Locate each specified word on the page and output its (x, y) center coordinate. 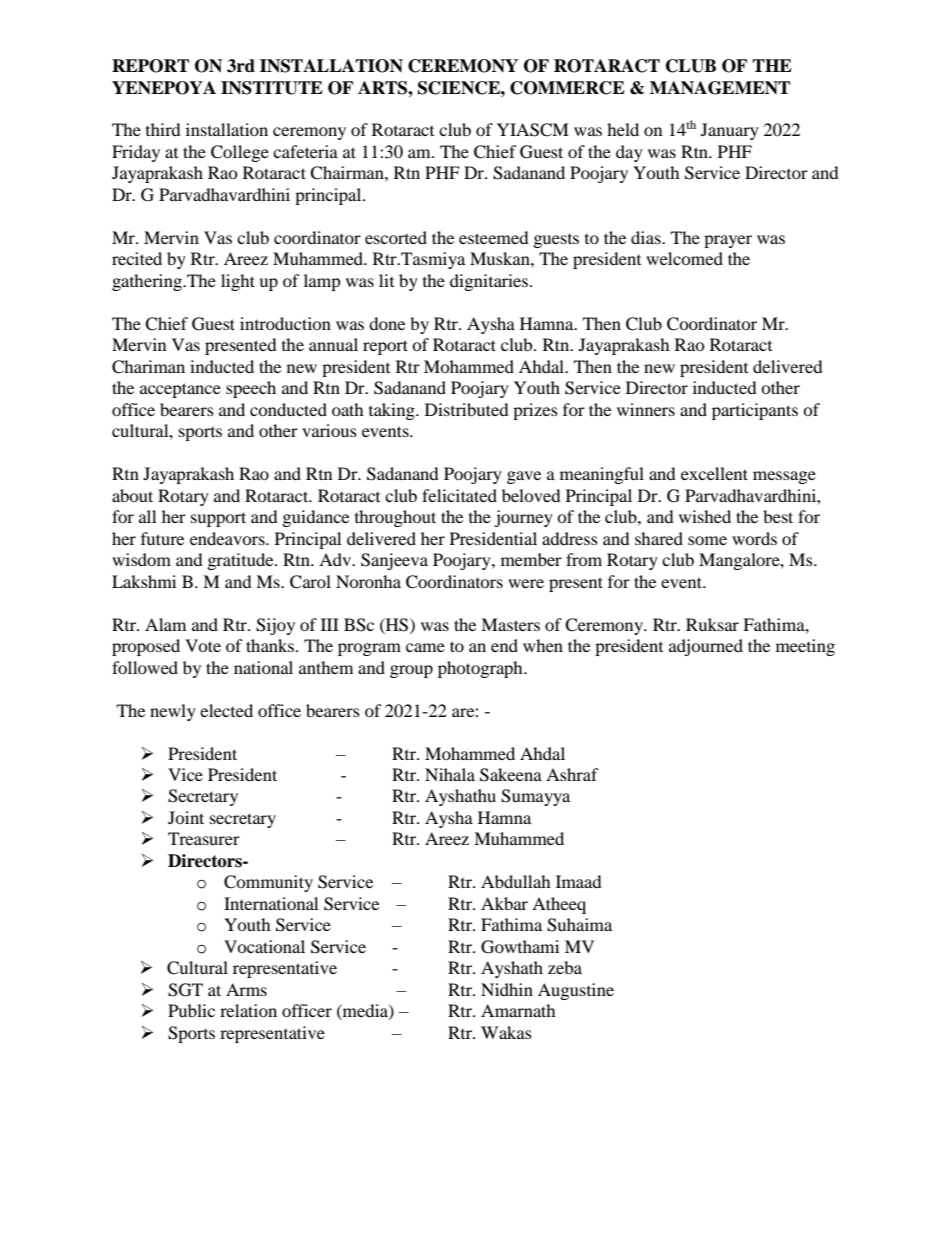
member (531, 559)
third (163, 129)
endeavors (228, 538)
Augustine (576, 991)
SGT (185, 990)
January (730, 131)
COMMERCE (567, 88)
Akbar (504, 903)
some (707, 540)
